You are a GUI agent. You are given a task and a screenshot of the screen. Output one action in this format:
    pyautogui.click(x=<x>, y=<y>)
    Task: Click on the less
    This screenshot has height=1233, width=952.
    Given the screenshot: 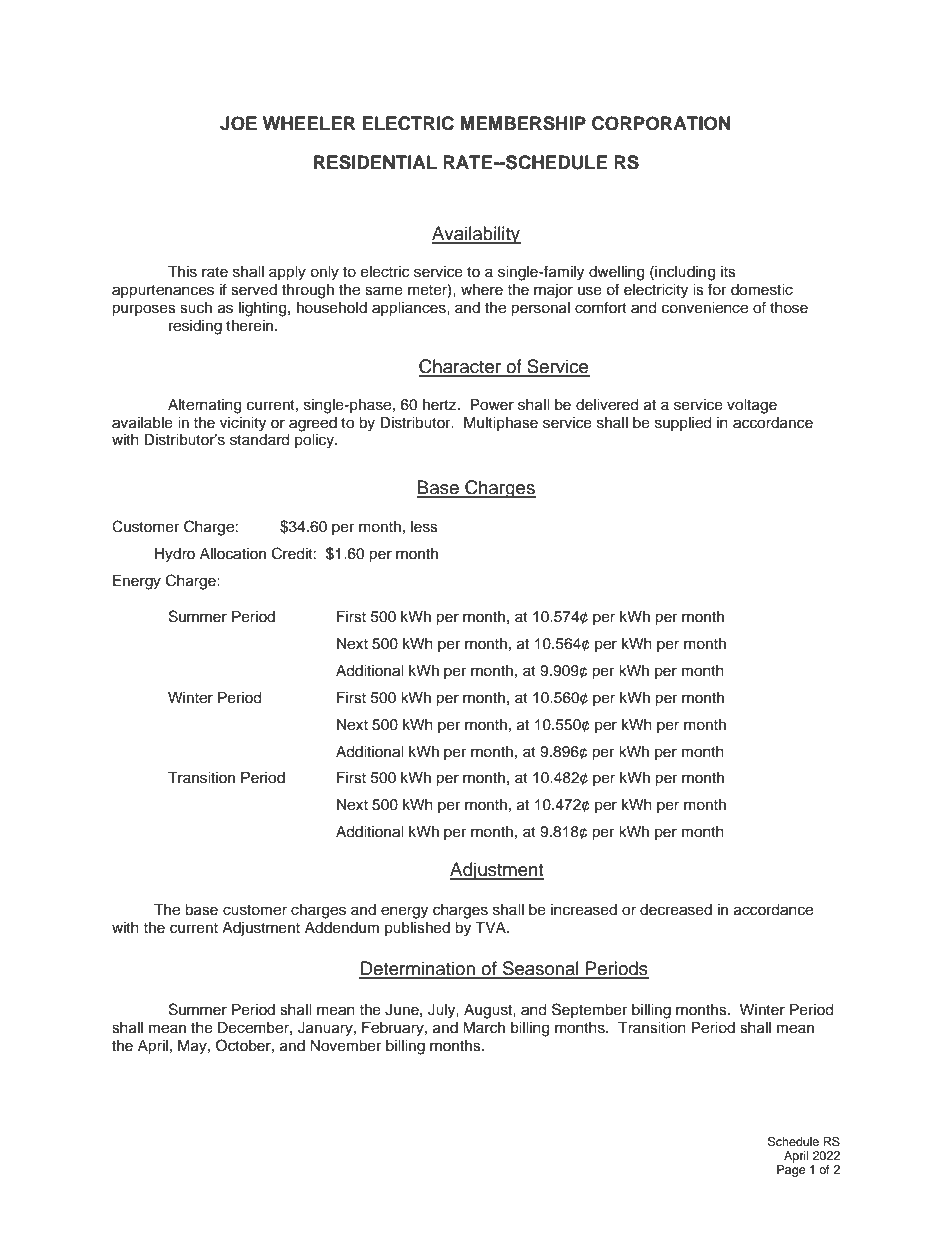 What is the action you would take?
    pyautogui.click(x=424, y=527)
